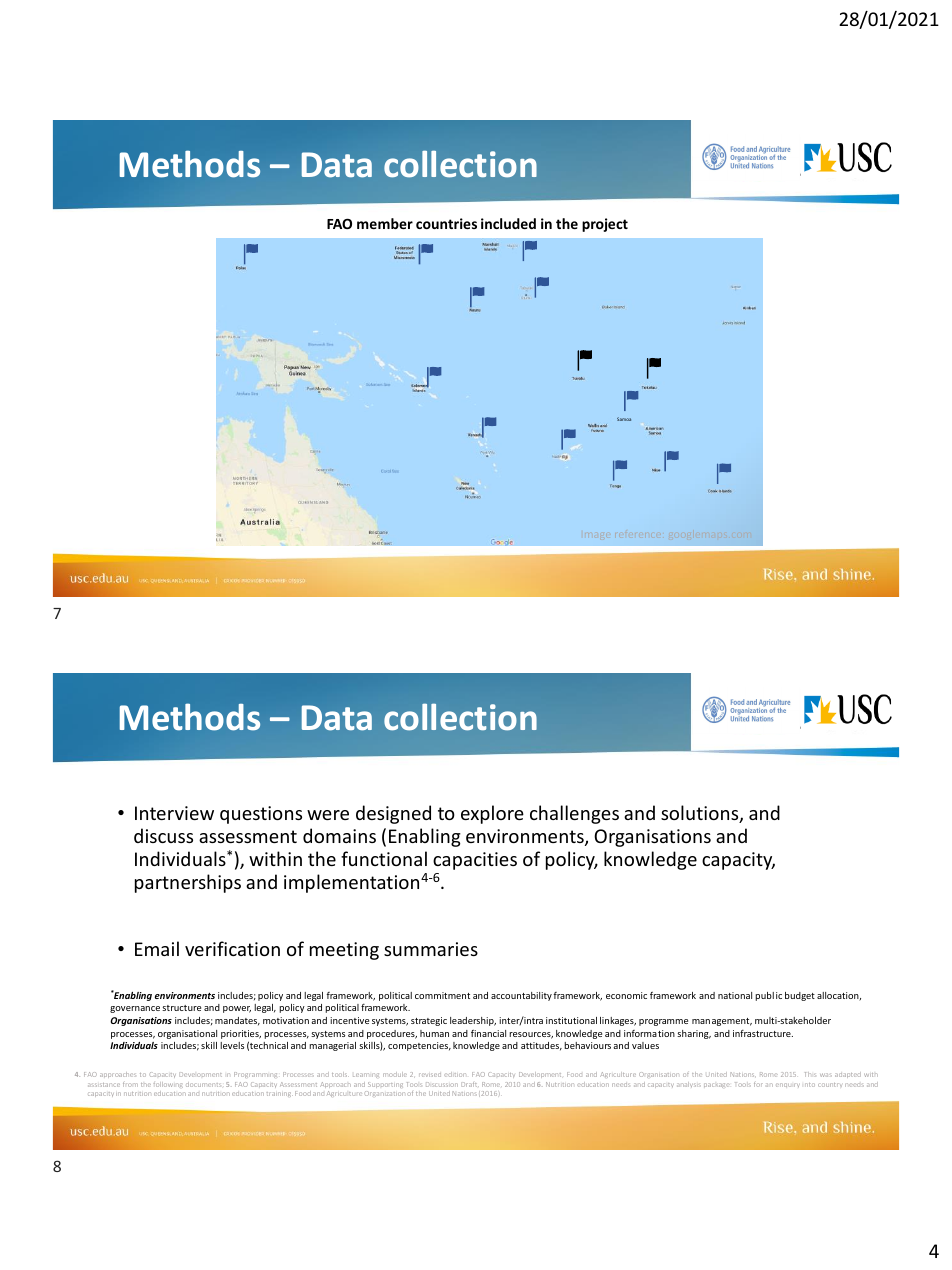 The width and height of the screenshot is (952, 1270). What do you see at coordinates (203, 1084) in the screenshot?
I see `documents` at bounding box center [203, 1084].
